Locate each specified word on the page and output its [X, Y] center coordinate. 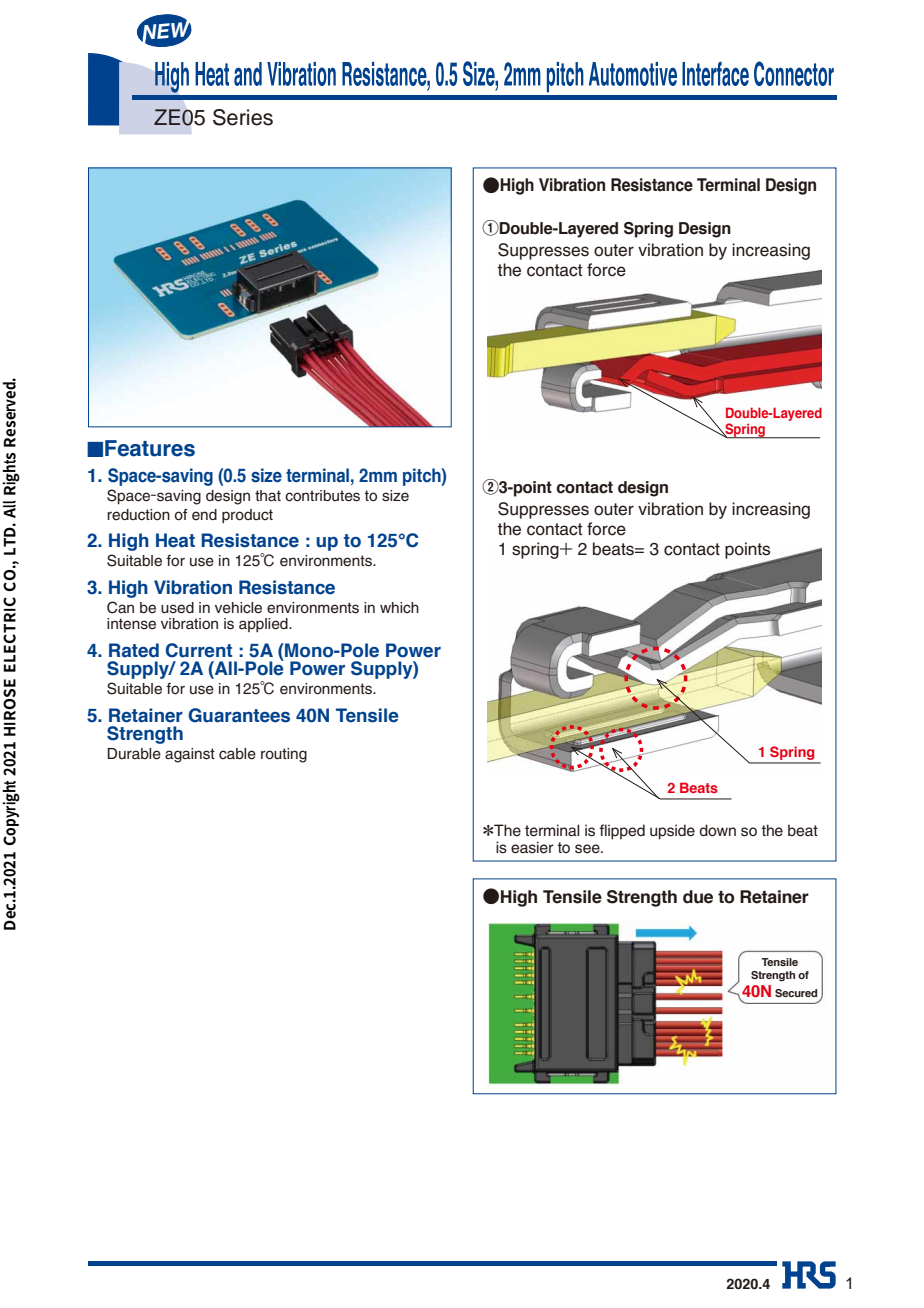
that [268, 495]
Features [150, 448]
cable [237, 754]
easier [532, 847]
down [717, 830]
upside [672, 832]
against [190, 755]
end [204, 515]
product [247, 516]
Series [243, 117]
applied [264, 625]
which [399, 607]
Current [199, 650]
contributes [322, 496]
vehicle [238, 608]
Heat [175, 540]
